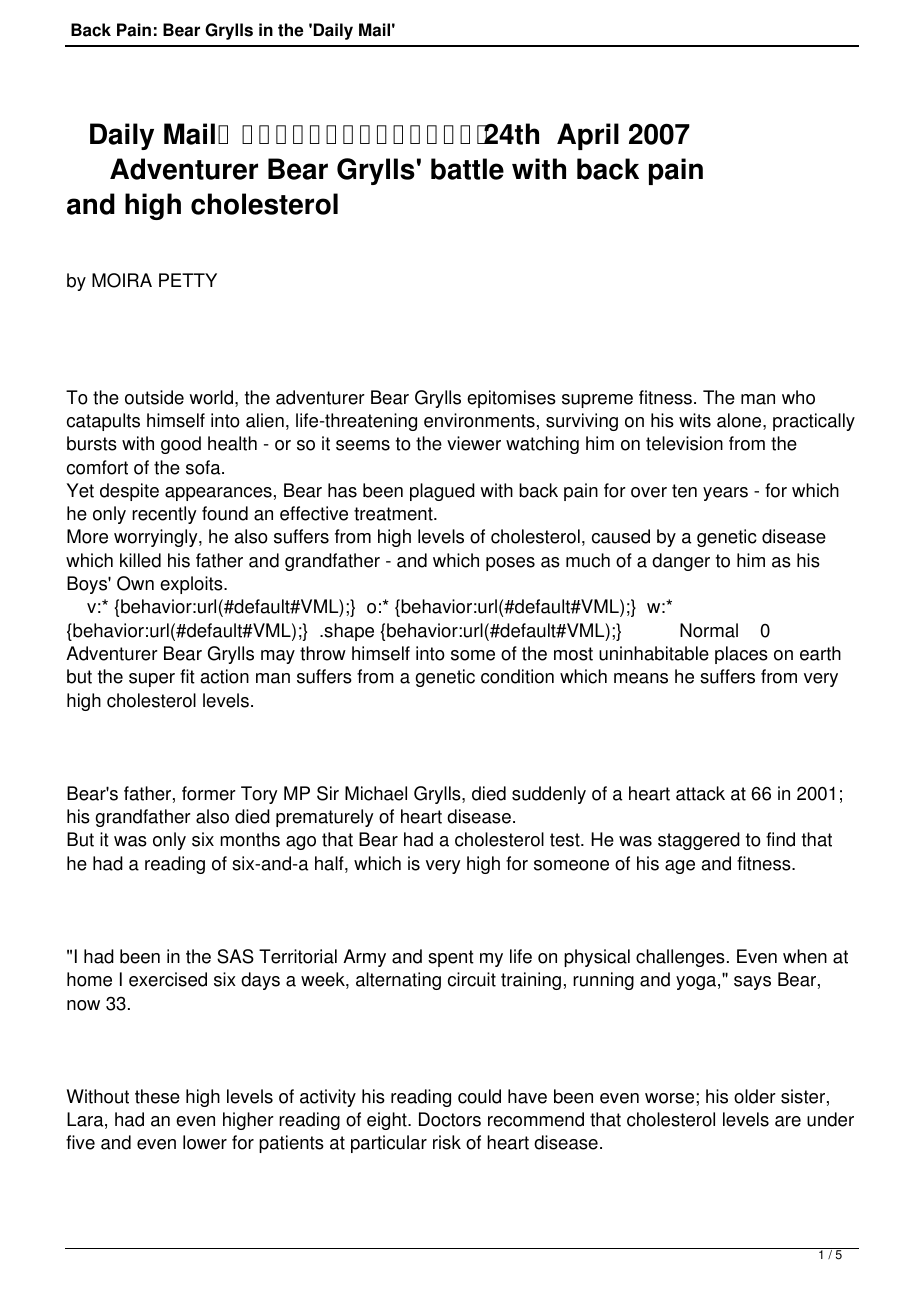 The image size is (924, 1308). I want to click on super, so click(152, 680).
